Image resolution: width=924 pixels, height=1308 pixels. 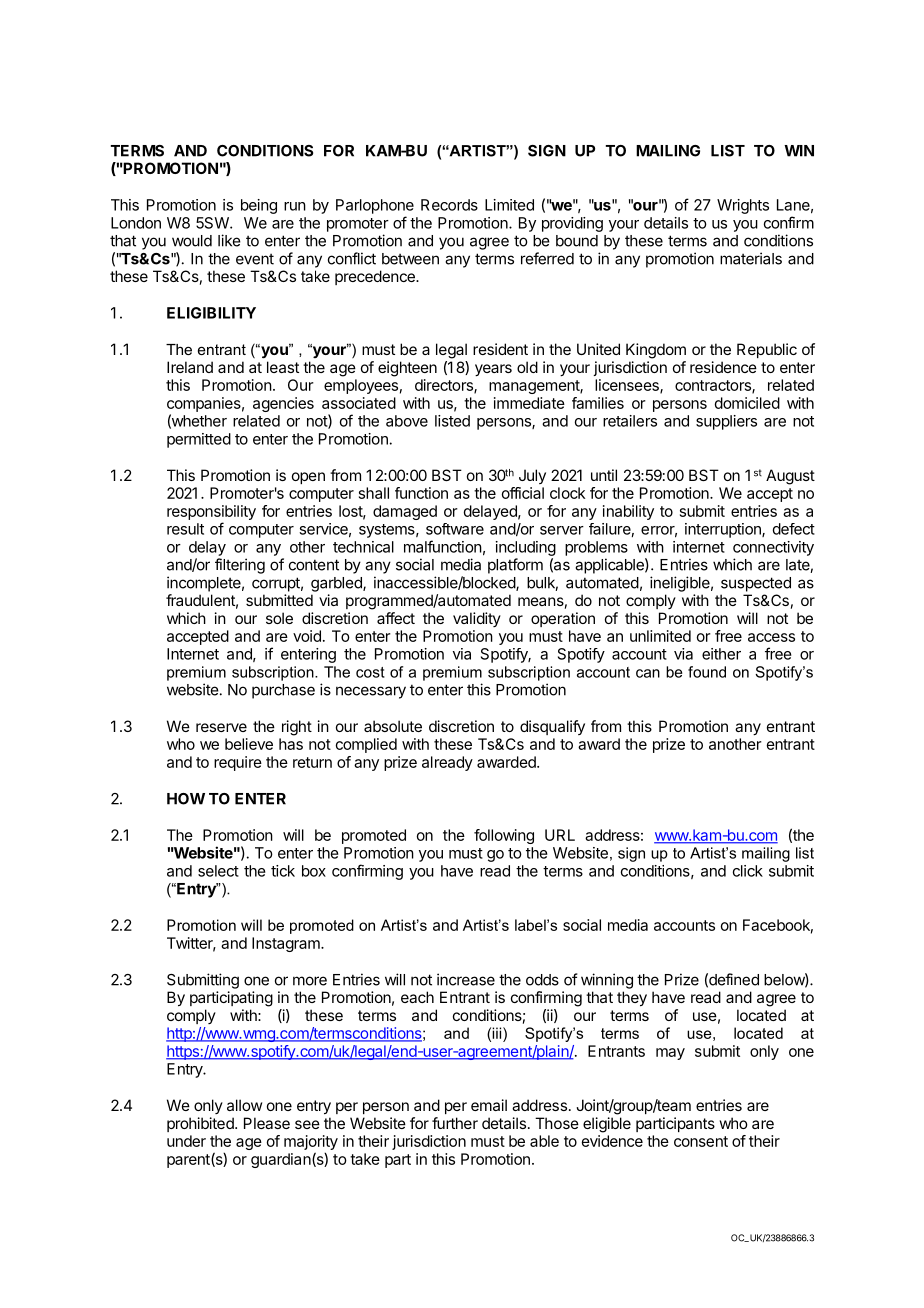 I want to click on like, so click(x=229, y=240).
